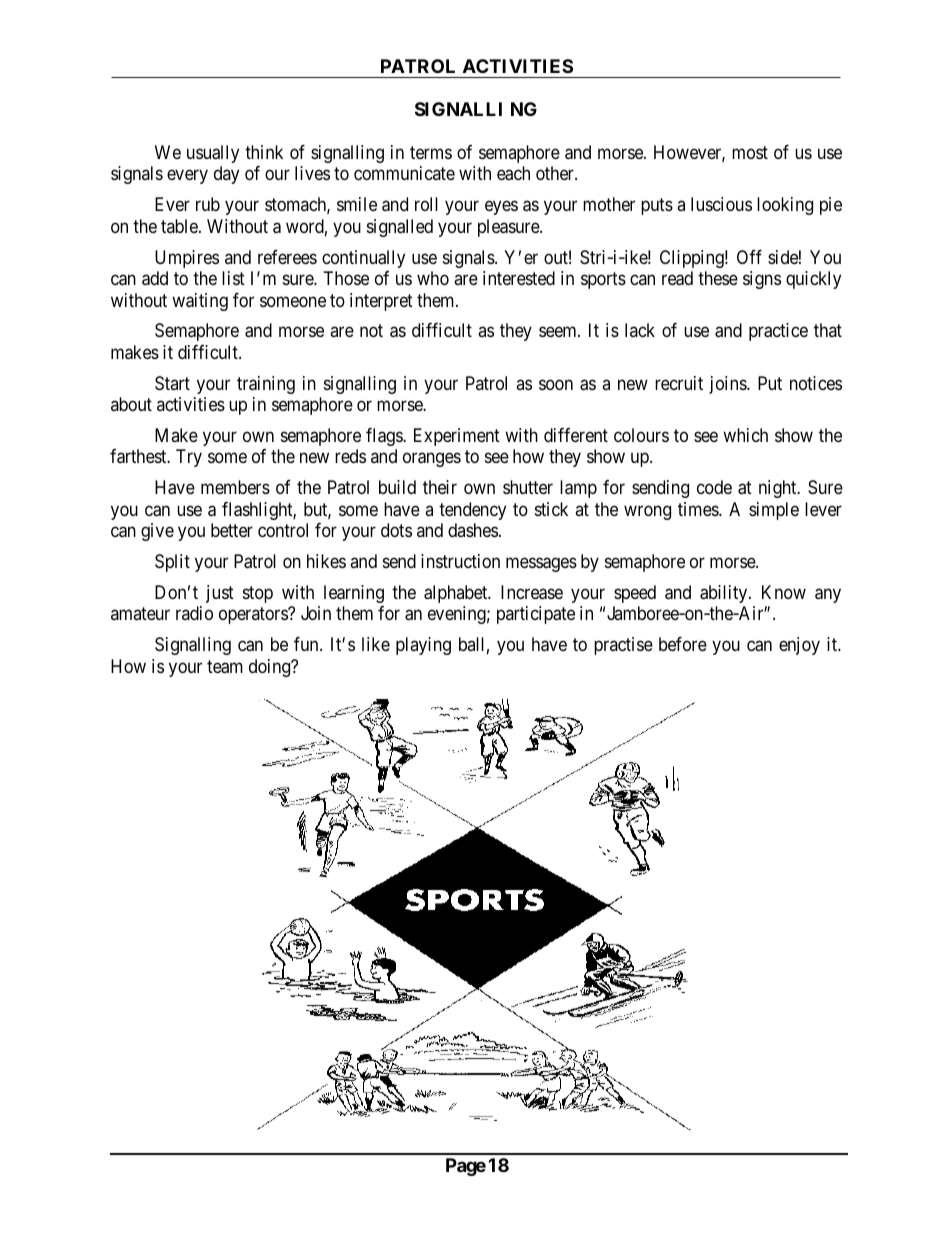  Describe the element at coordinates (513, 173) in the screenshot. I see `each` at that location.
